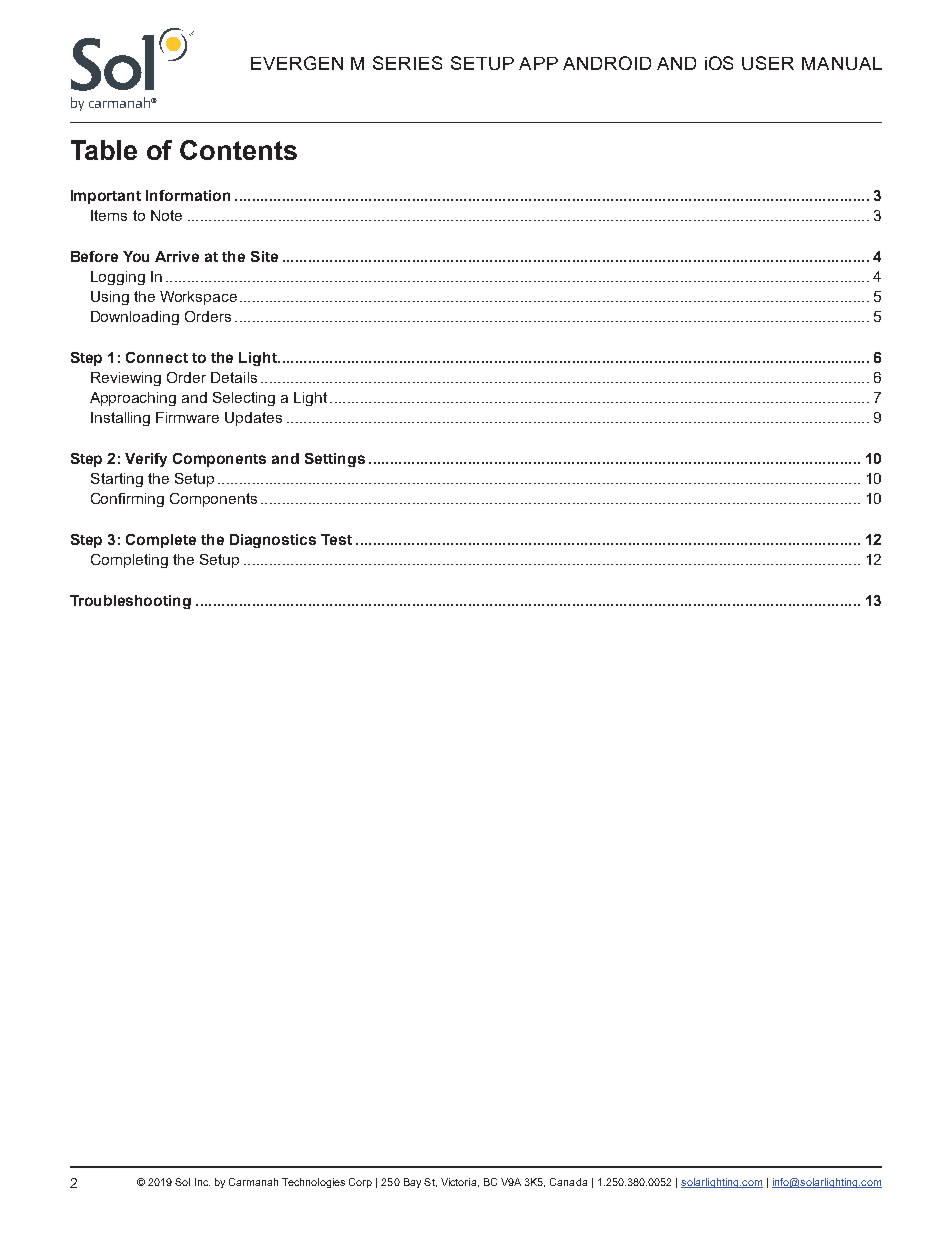 This image has width=952, height=1233. What do you see at coordinates (202, 1182) in the image?
I see `Inc` at bounding box center [202, 1182].
